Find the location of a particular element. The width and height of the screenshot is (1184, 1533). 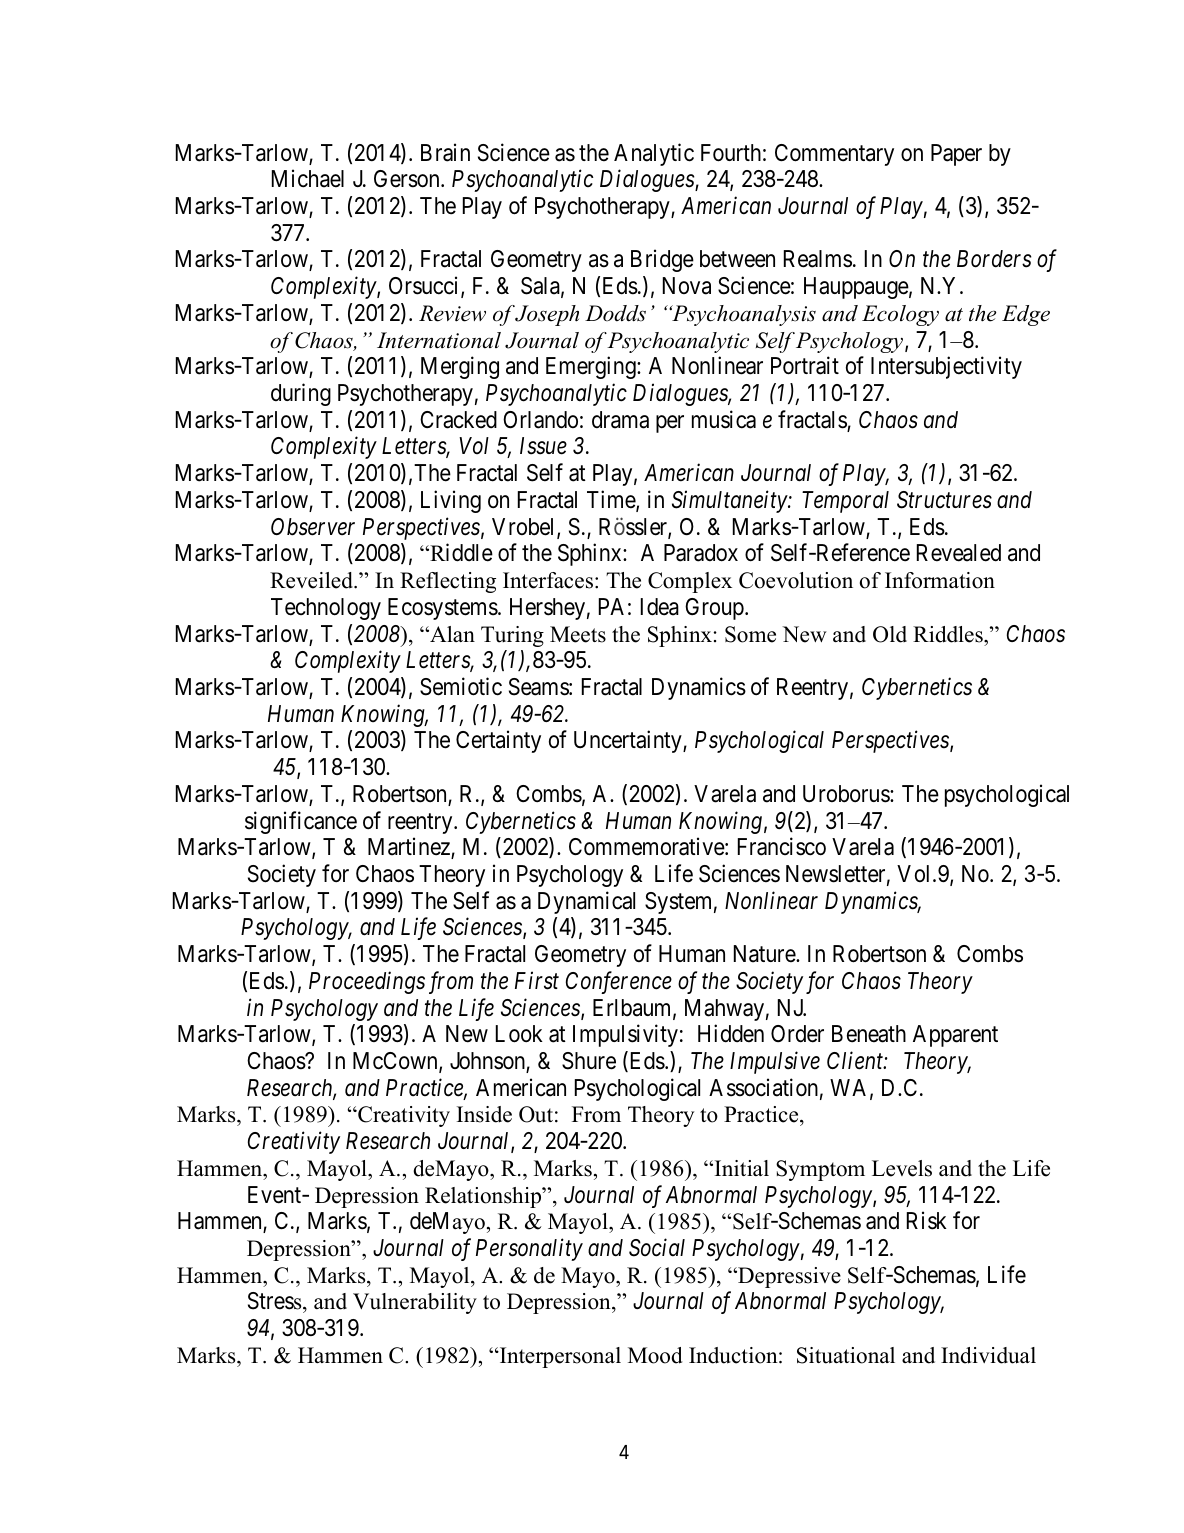

Meets is located at coordinates (578, 634).
